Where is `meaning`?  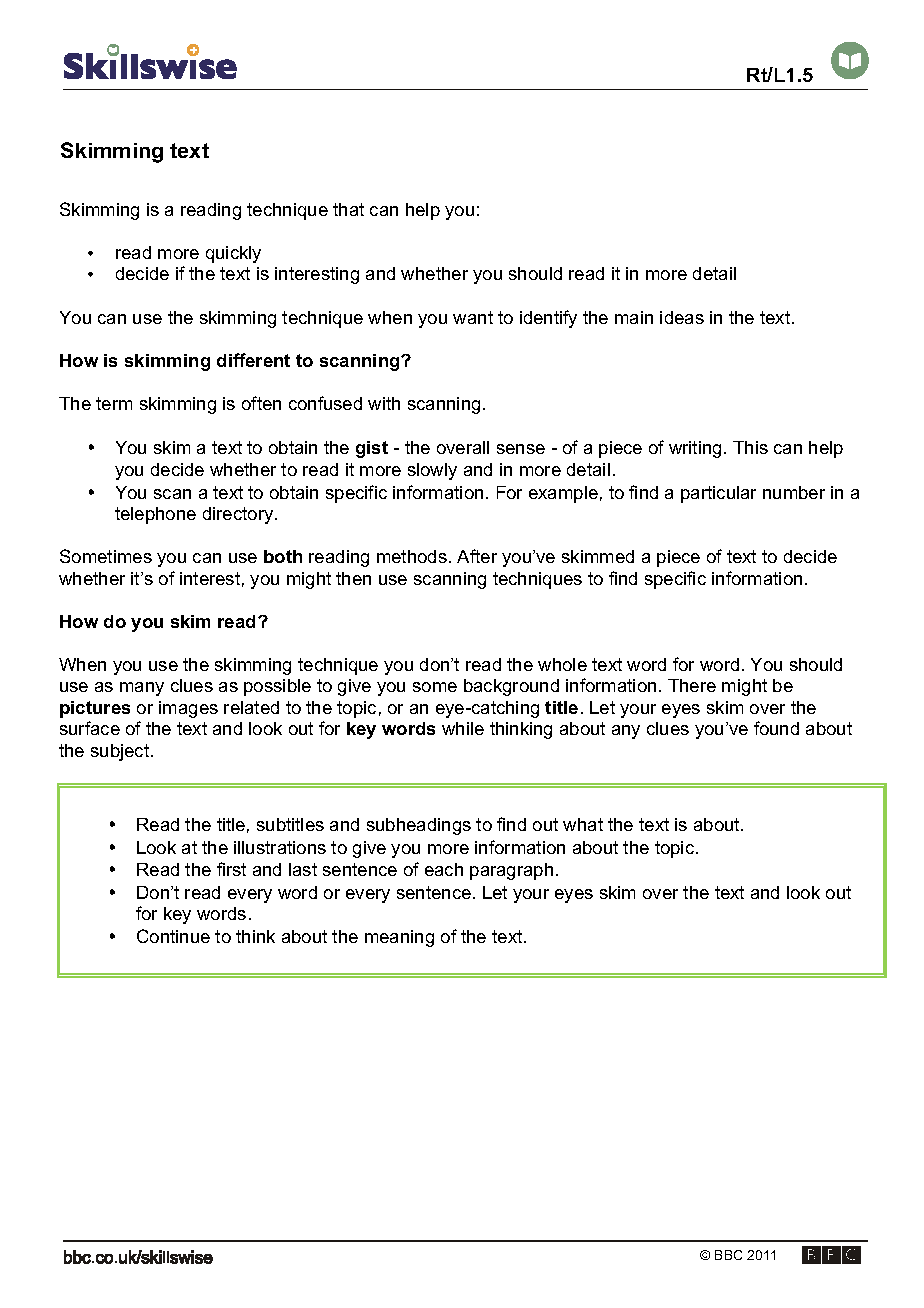
meaning is located at coordinates (399, 938).
